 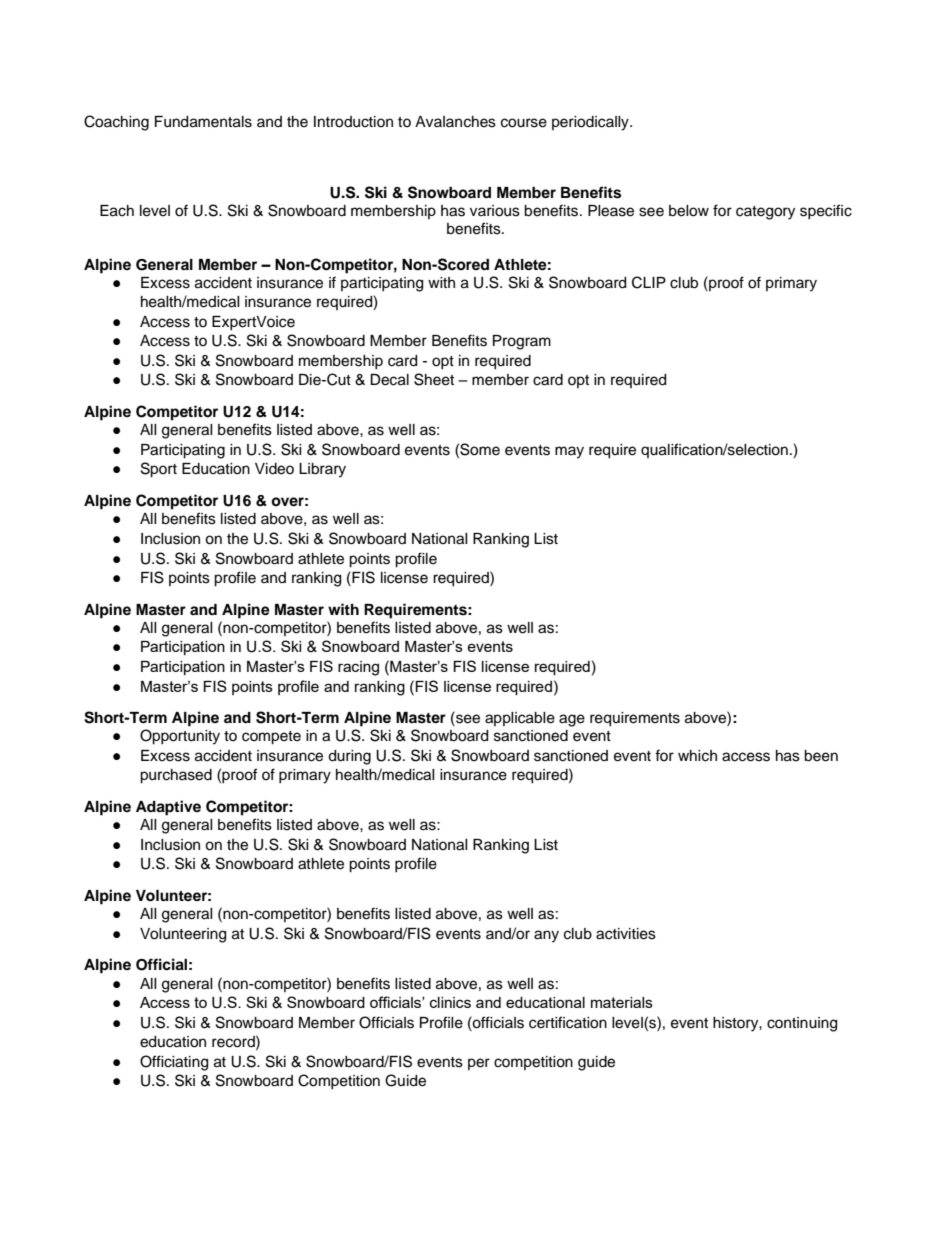 I want to click on Adaptive, so click(x=168, y=808).
